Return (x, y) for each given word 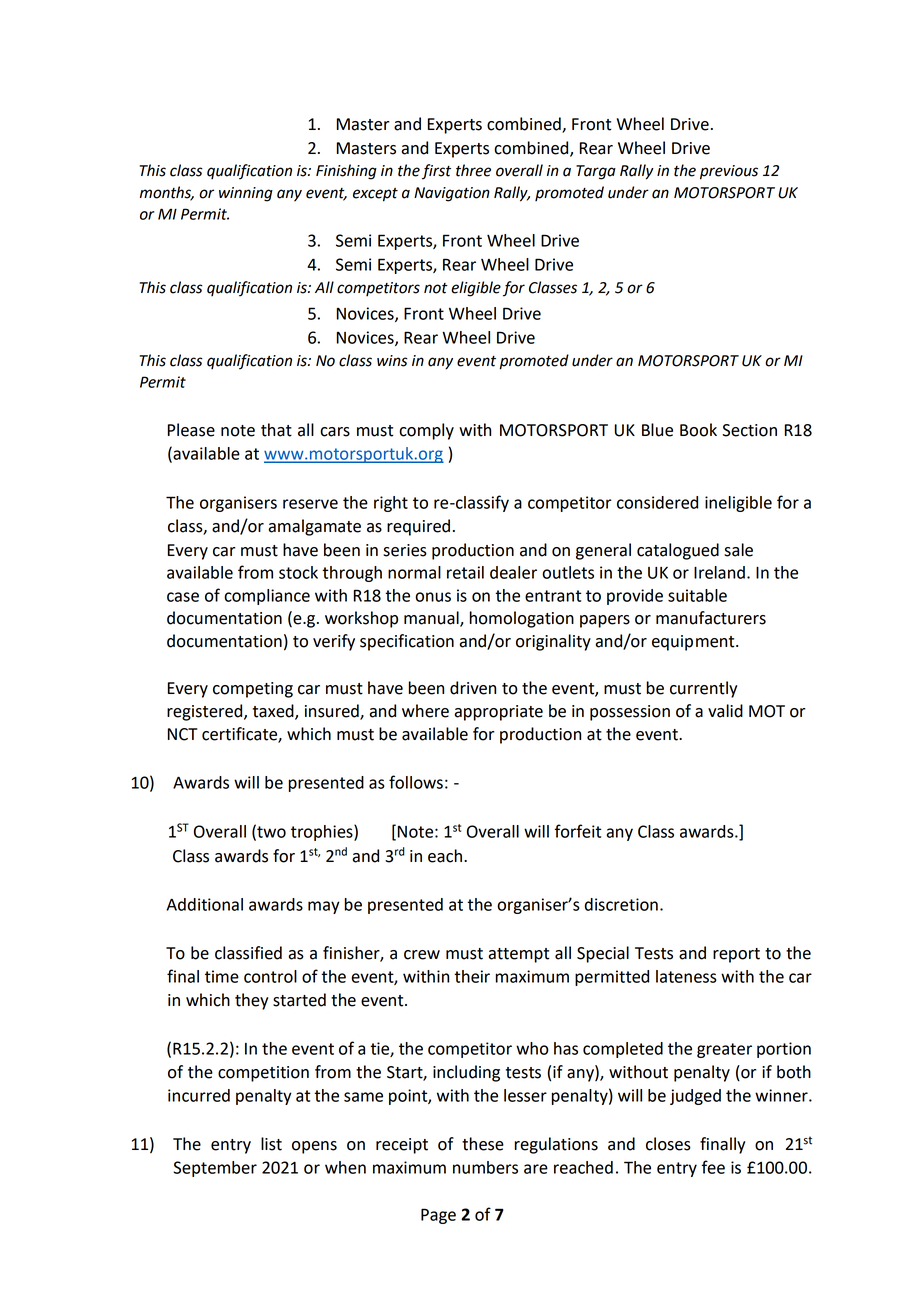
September (215, 1169)
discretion (621, 904)
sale (738, 550)
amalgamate (314, 527)
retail (465, 572)
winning (246, 194)
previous (729, 172)
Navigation (452, 194)
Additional (204, 904)
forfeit (578, 831)
